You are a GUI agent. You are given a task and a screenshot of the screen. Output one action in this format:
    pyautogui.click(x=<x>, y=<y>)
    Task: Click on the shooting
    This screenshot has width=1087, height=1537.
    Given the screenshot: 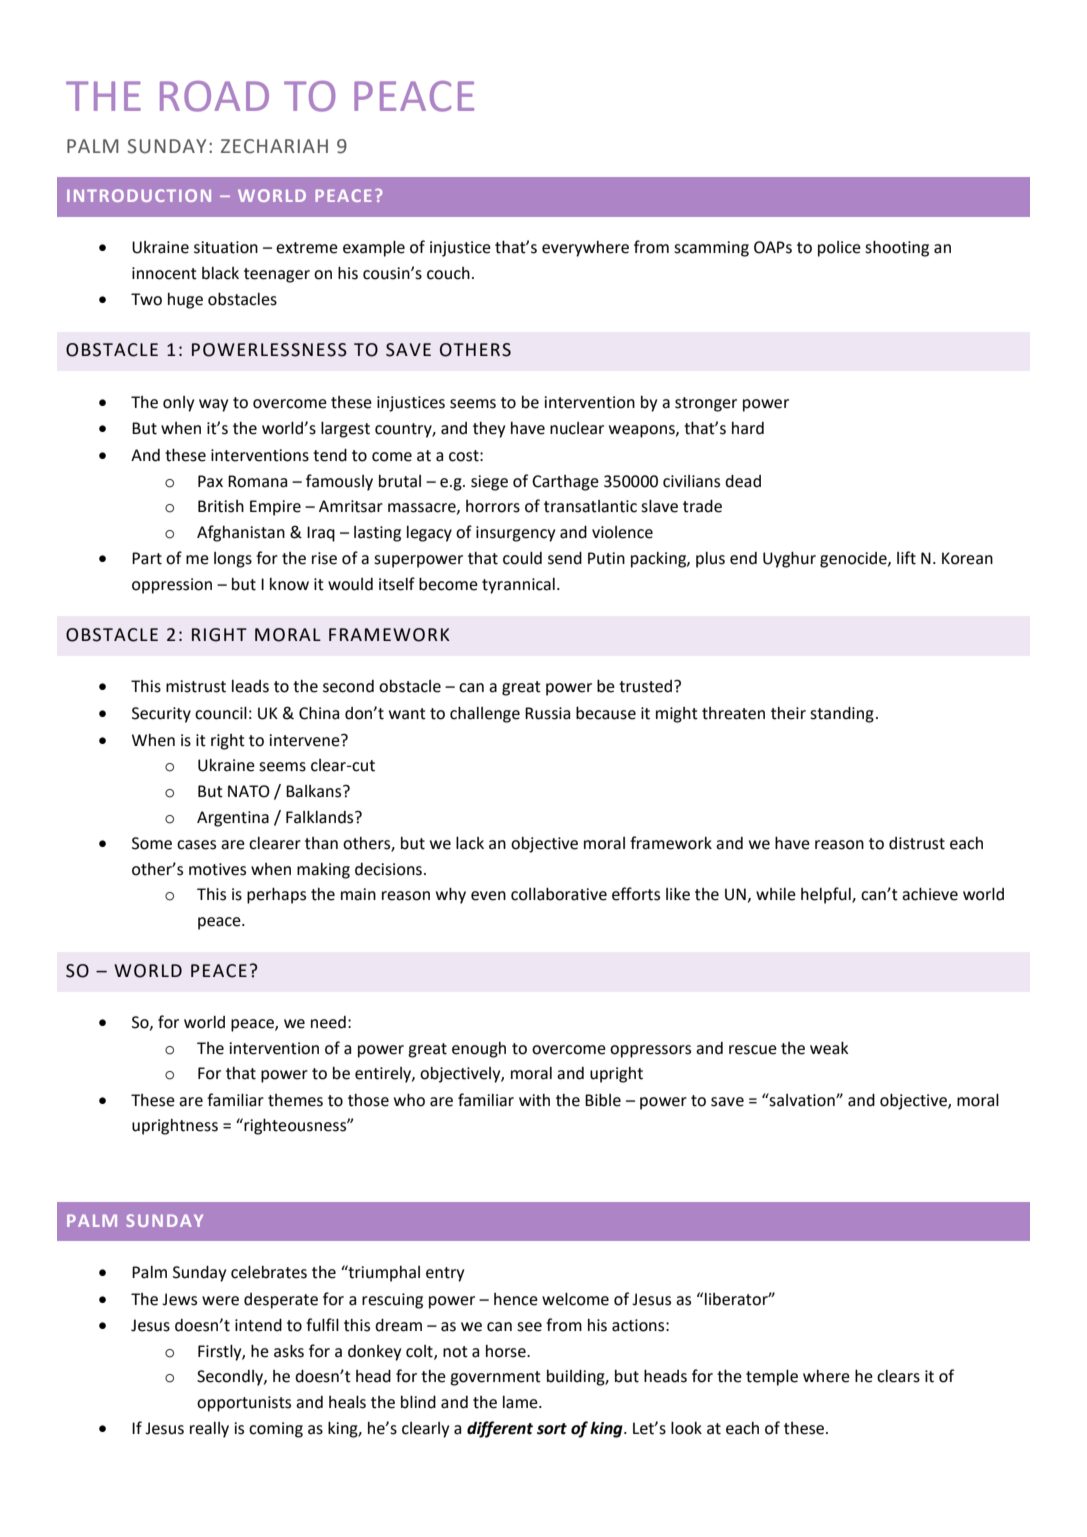 What is the action you would take?
    pyautogui.click(x=897, y=248)
